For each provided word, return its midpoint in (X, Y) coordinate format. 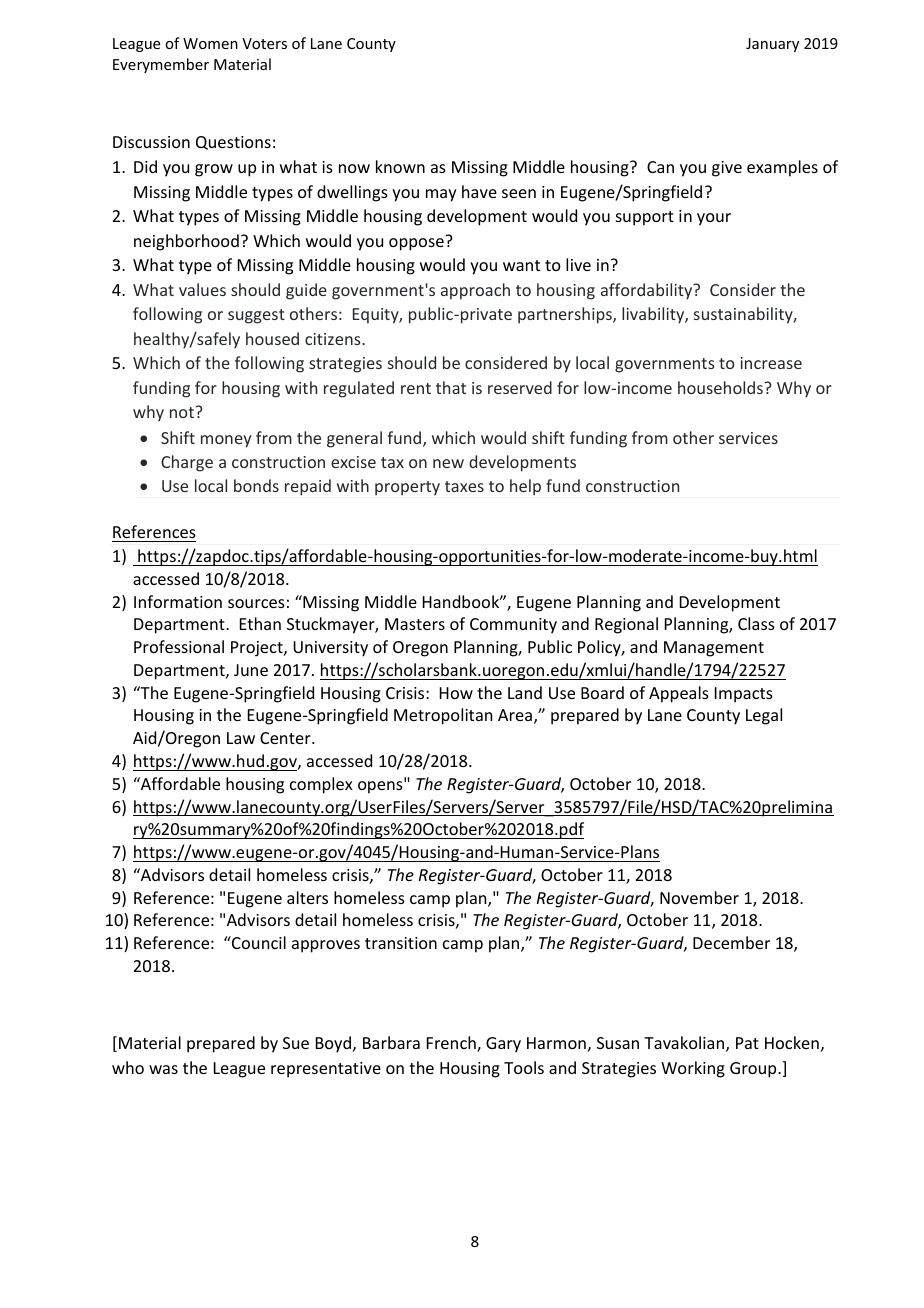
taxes (464, 486)
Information (178, 601)
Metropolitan (443, 716)
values (202, 289)
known (400, 166)
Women (210, 43)
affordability (648, 291)
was (163, 1069)
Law (241, 738)
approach (475, 291)
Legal (764, 716)
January (772, 45)
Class (756, 623)
